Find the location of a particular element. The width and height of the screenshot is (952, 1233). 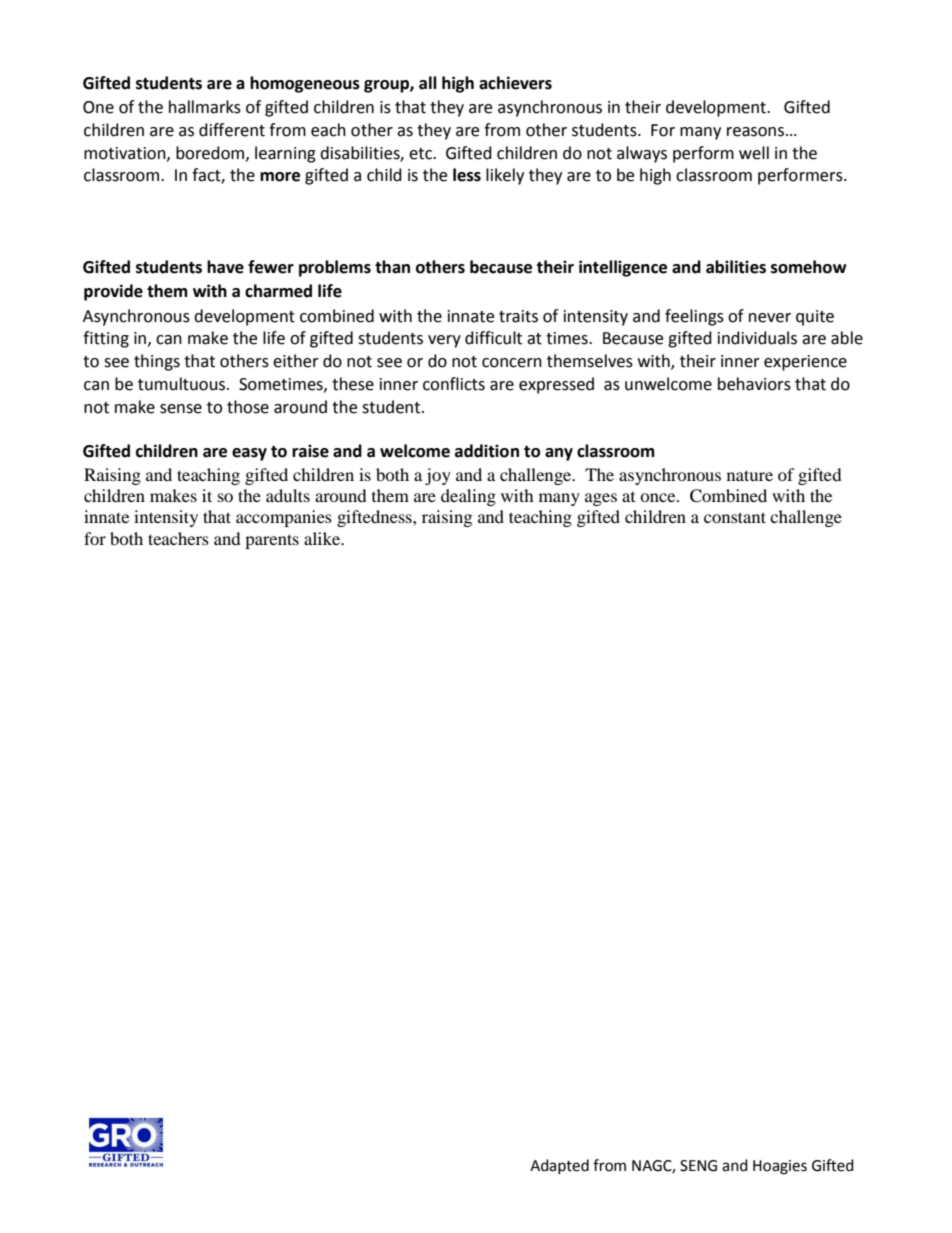

constant is located at coordinates (735, 517).
